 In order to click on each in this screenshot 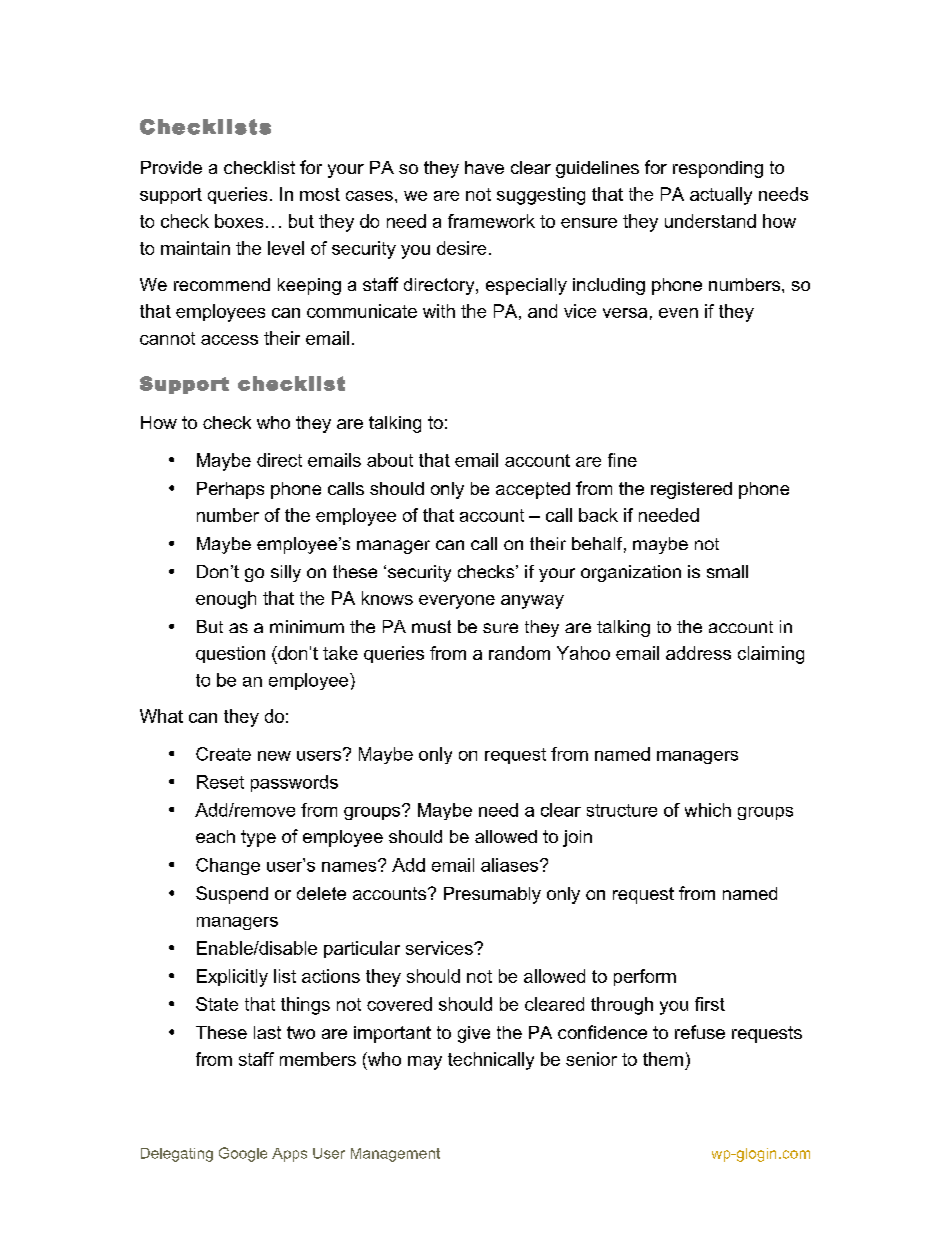, I will do `click(215, 836)`.
